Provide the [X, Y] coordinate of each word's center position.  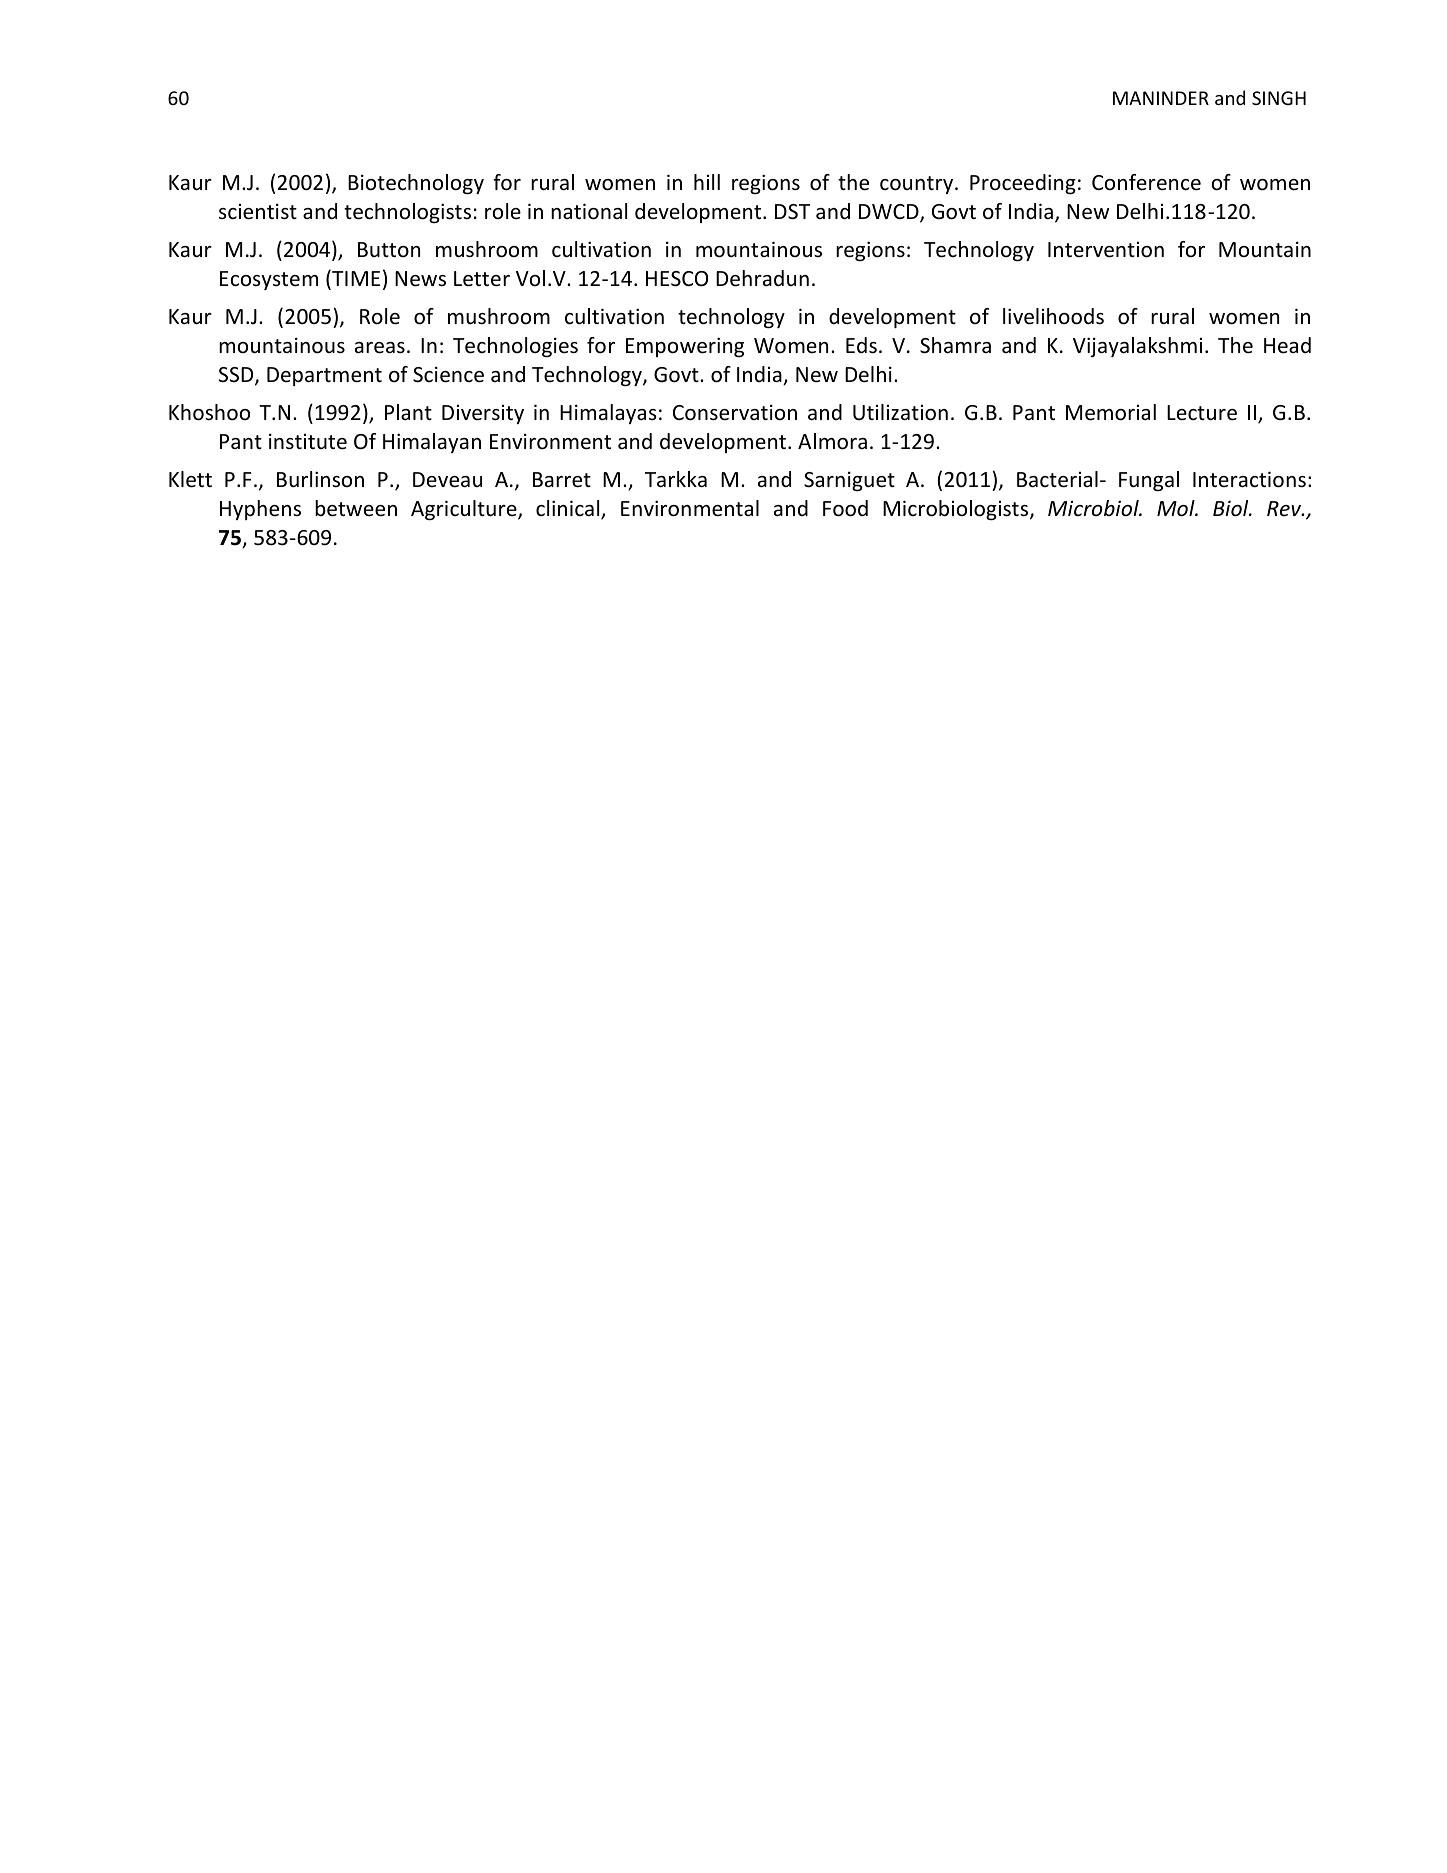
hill [707, 182]
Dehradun [762, 278]
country [918, 185]
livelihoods [1053, 316]
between [356, 508]
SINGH [1279, 98]
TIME [355, 279]
